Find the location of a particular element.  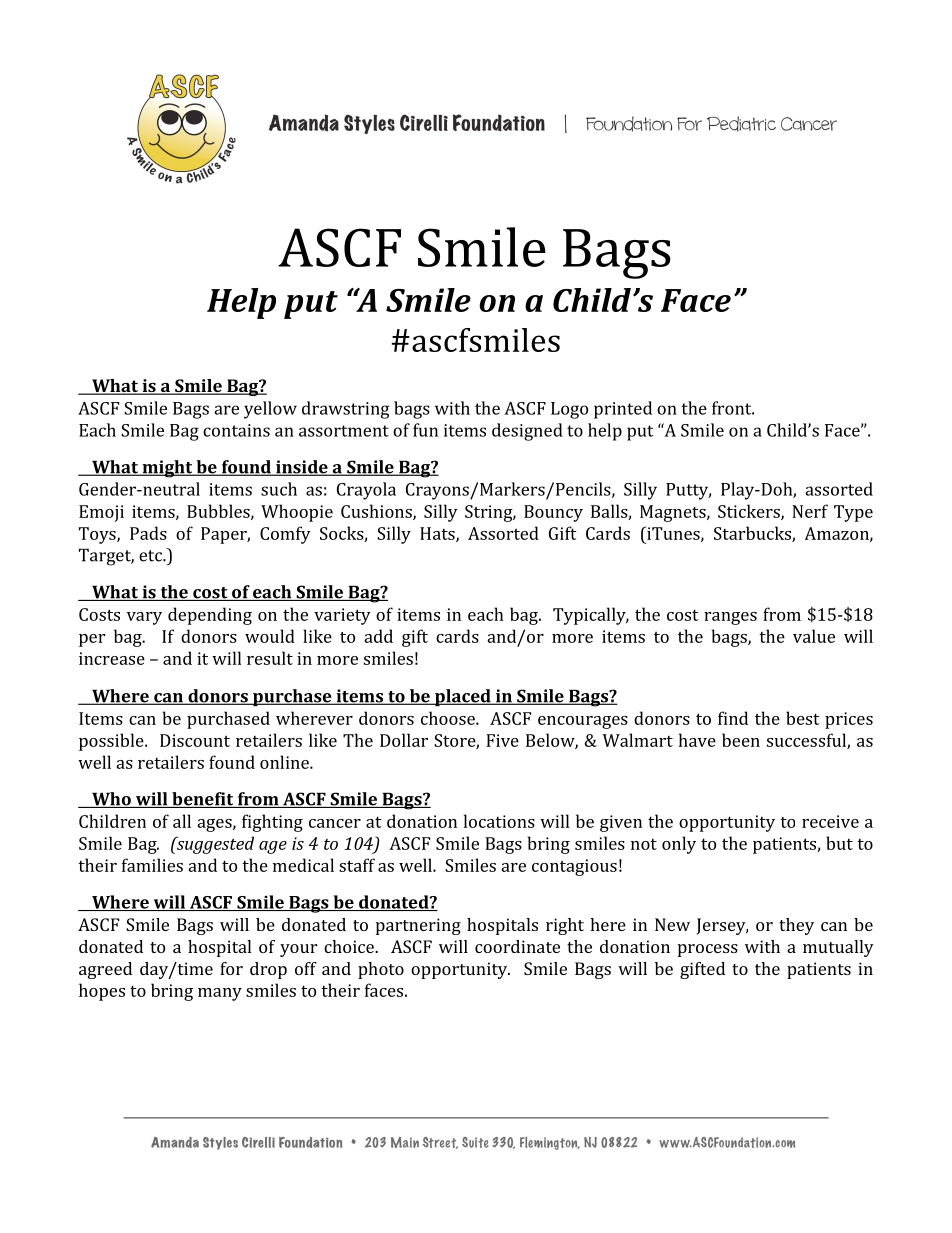

process is located at coordinates (708, 950).
